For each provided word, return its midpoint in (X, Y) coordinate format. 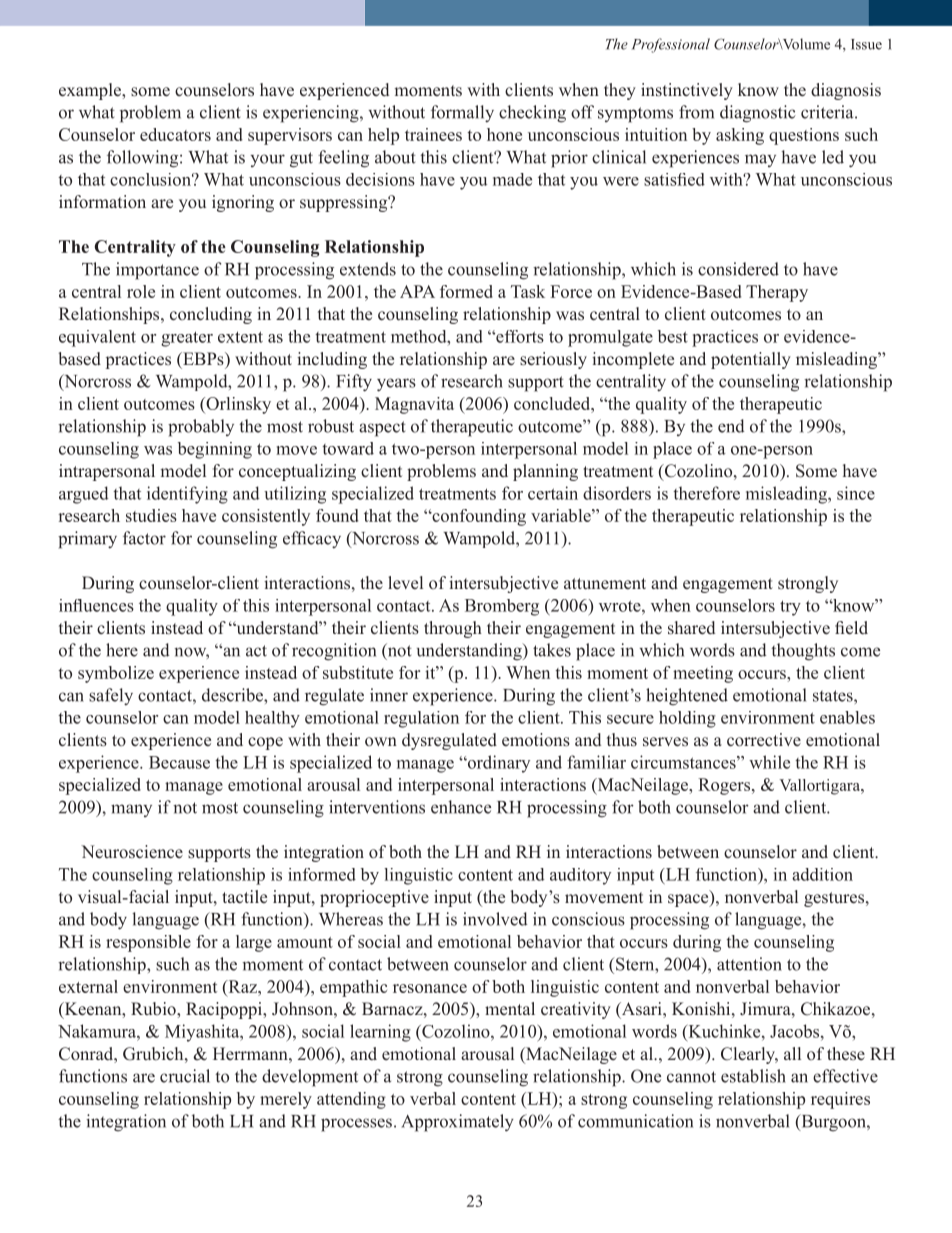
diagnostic (758, 114)
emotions (536, 740)
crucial (185, 1076)
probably (201, 428)
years (396, 385)
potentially (751, 360)
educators (175, 134)
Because (179, 762)
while (769, 762)
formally (462, 113)
